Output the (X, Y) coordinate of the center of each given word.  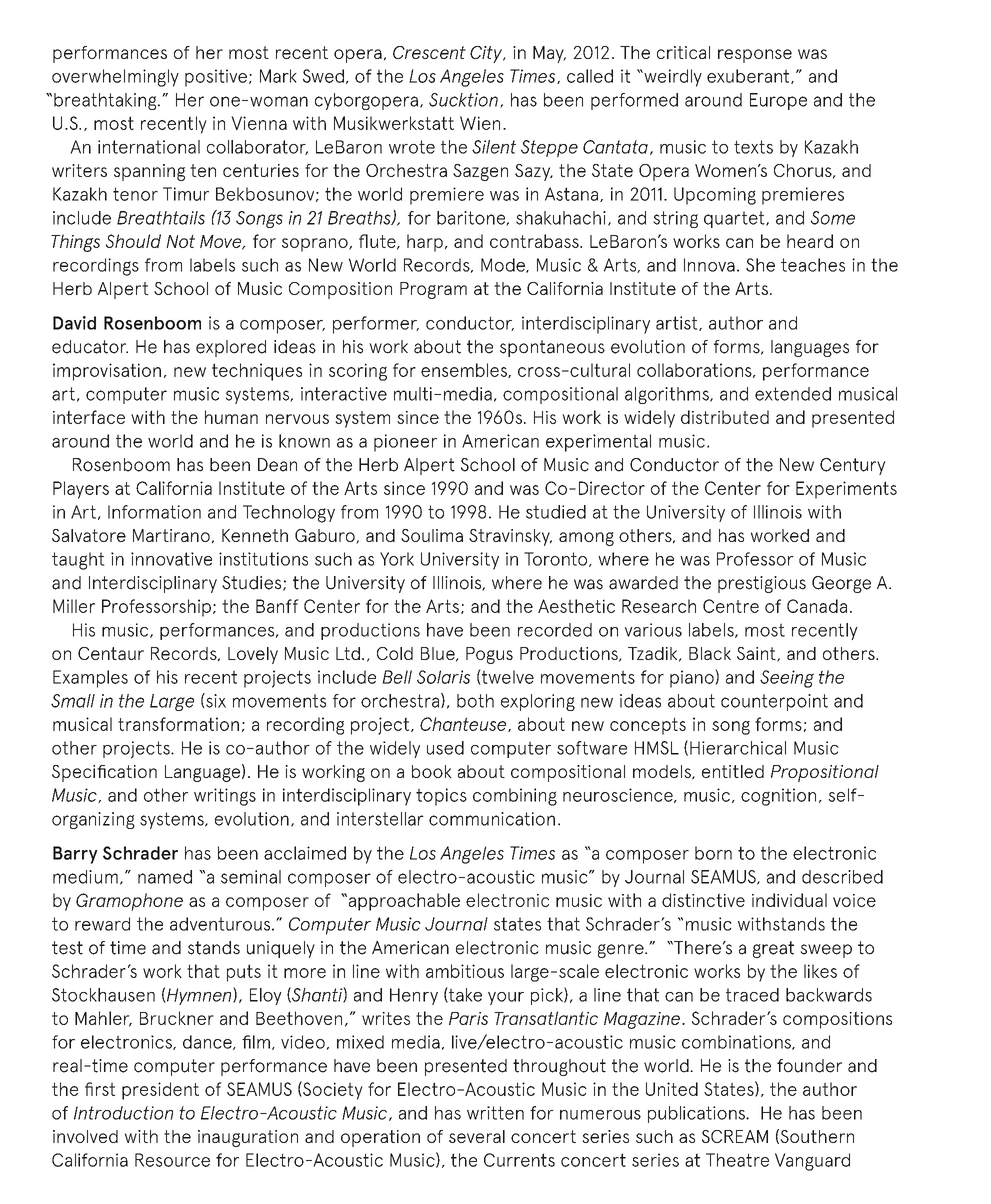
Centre (731, 606)
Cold (395, 653)
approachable (403, 902)
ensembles (465, 370)
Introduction (123, 1113)
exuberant (749, 76)
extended (793, 394)
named (165, 877)
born (713, 853)
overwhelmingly (115, 78)
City (487, 54)
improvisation (107, 372)
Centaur (111, 653)
